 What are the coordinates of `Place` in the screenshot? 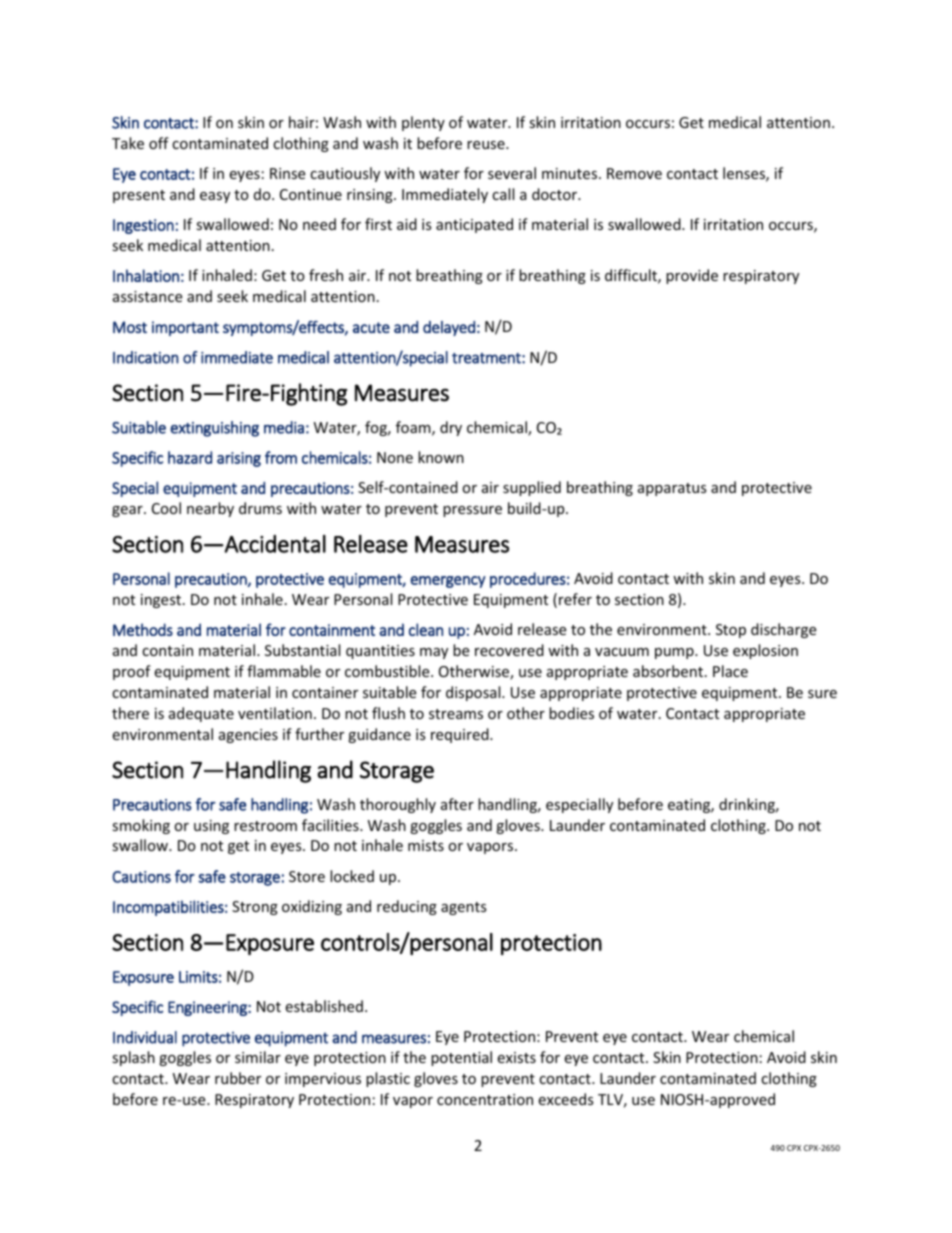 It's located at (730, 671).
